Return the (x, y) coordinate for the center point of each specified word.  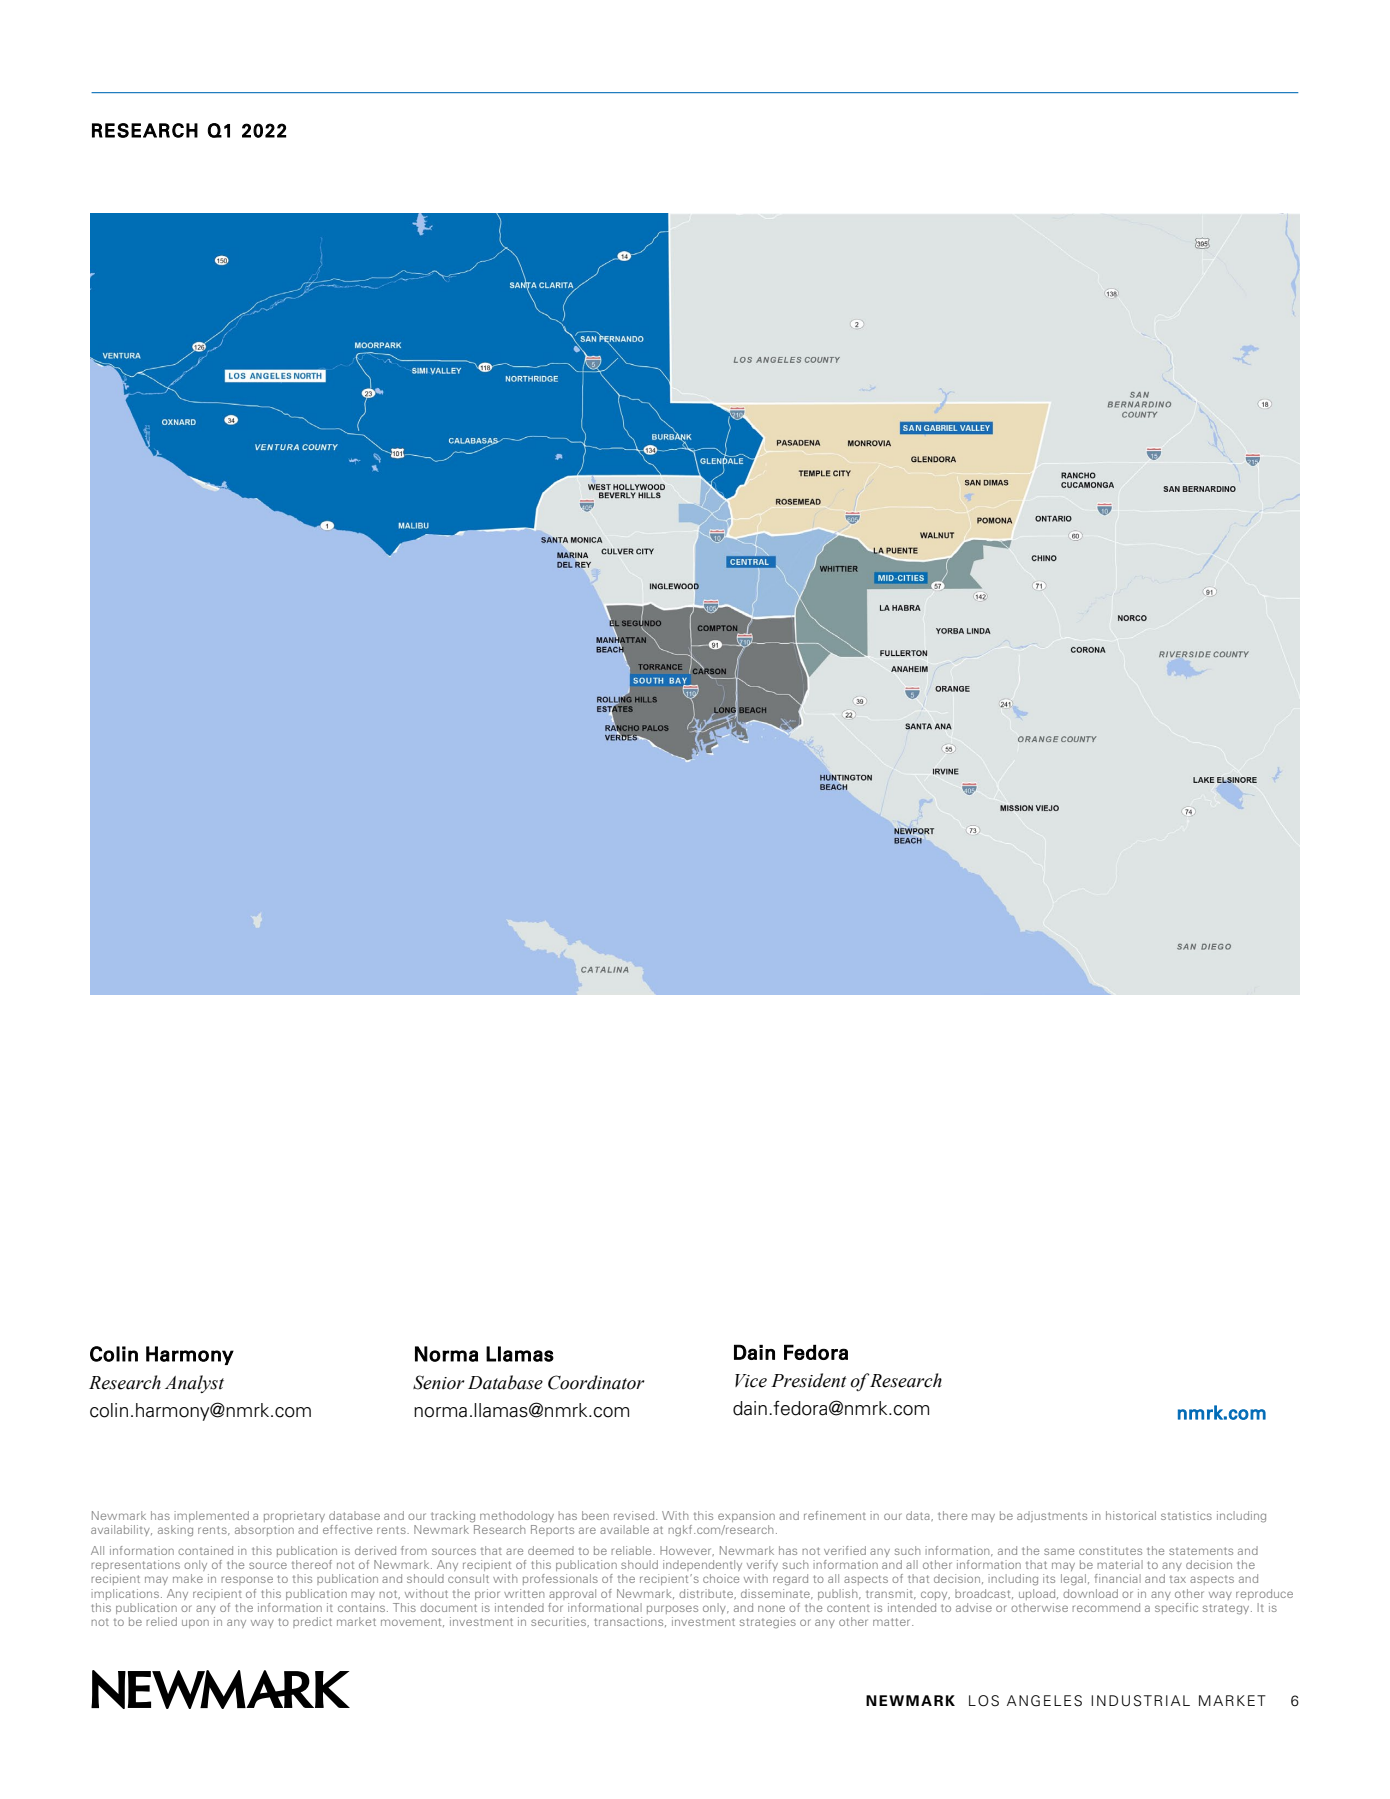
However (687, 1551)
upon (195, 1623)
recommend (1106, 1607)
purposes (672, 1609)
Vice (751, 1381)
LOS (984, 1701)
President (809, 1380)
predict (312, 1622)
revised (635, 1515)
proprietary (294, 1516)
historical (1131, 1515)
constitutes (1110, 1550)
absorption (264, 1530)
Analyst (194, 1384)
